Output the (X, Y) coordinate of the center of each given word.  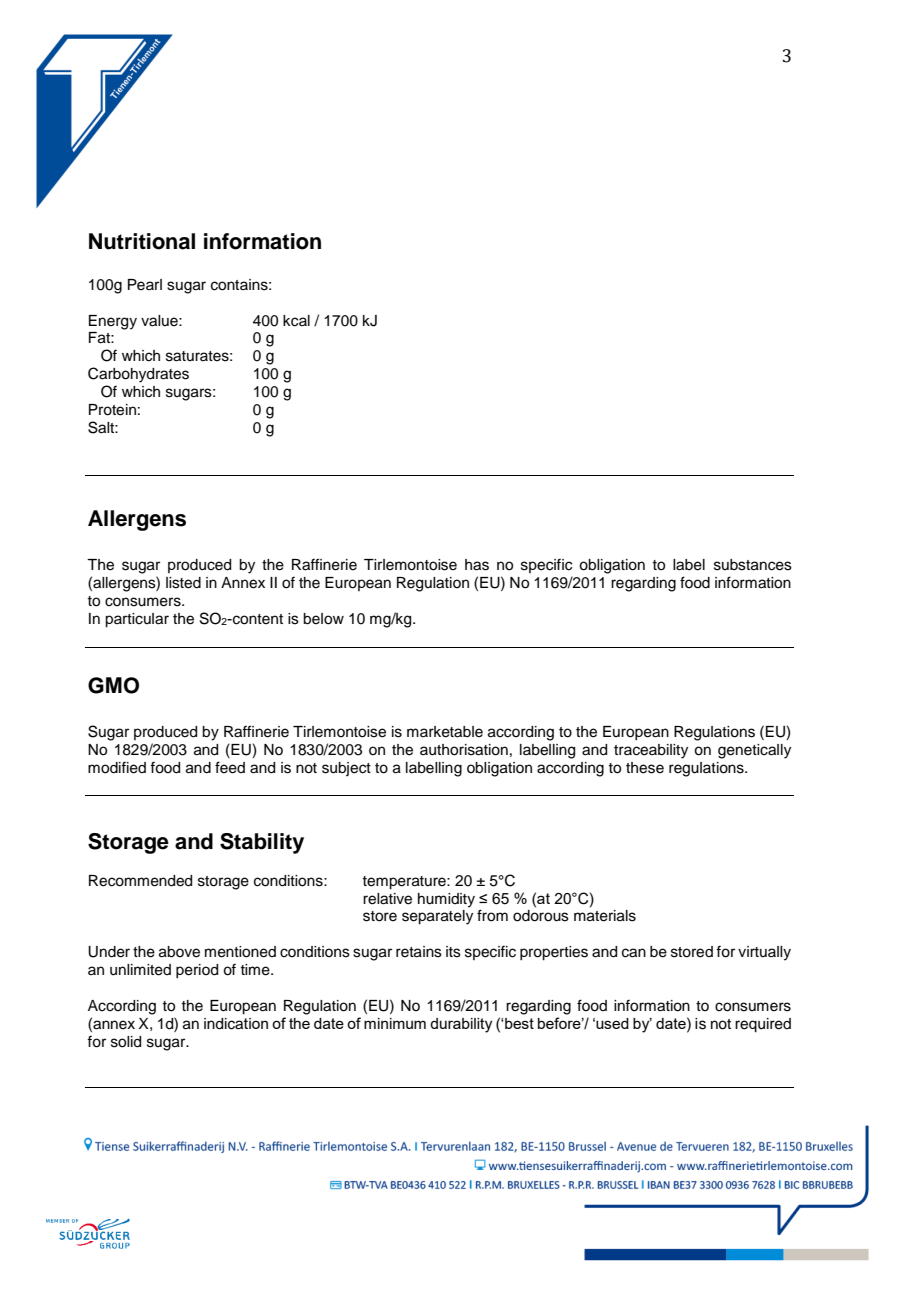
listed (183, 583)
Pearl (145, 285)
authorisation (464, 750)
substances (753, 565)
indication (236, 1024)
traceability (651, 751)
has (477, 565)
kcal (296, 321)
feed (230, 767)
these (645, 768)
